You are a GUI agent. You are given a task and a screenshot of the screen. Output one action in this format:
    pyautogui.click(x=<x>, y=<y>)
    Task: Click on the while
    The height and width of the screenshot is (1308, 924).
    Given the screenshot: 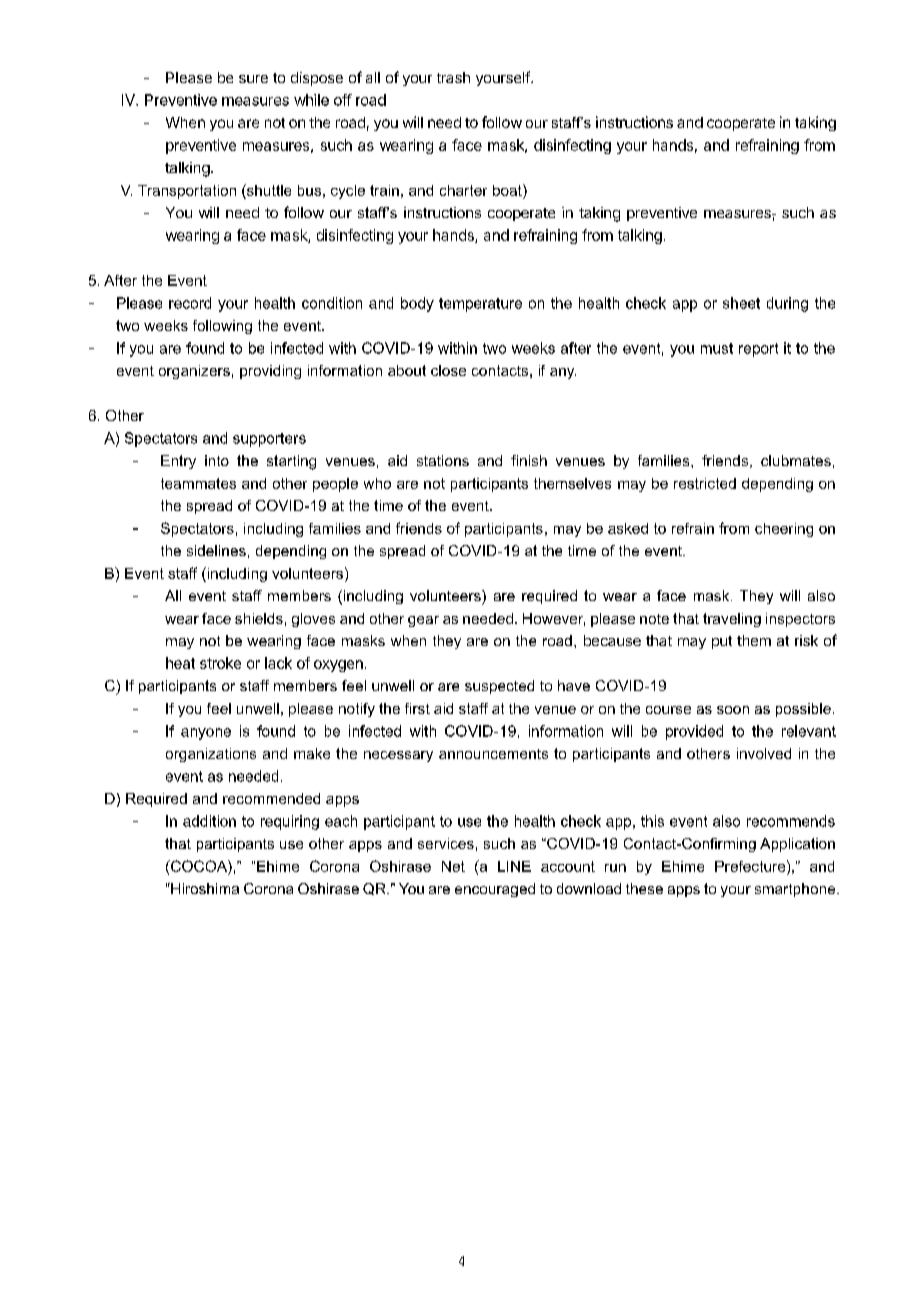 What is the action you would take?
    pyautogui.click(x=311, y=100)
